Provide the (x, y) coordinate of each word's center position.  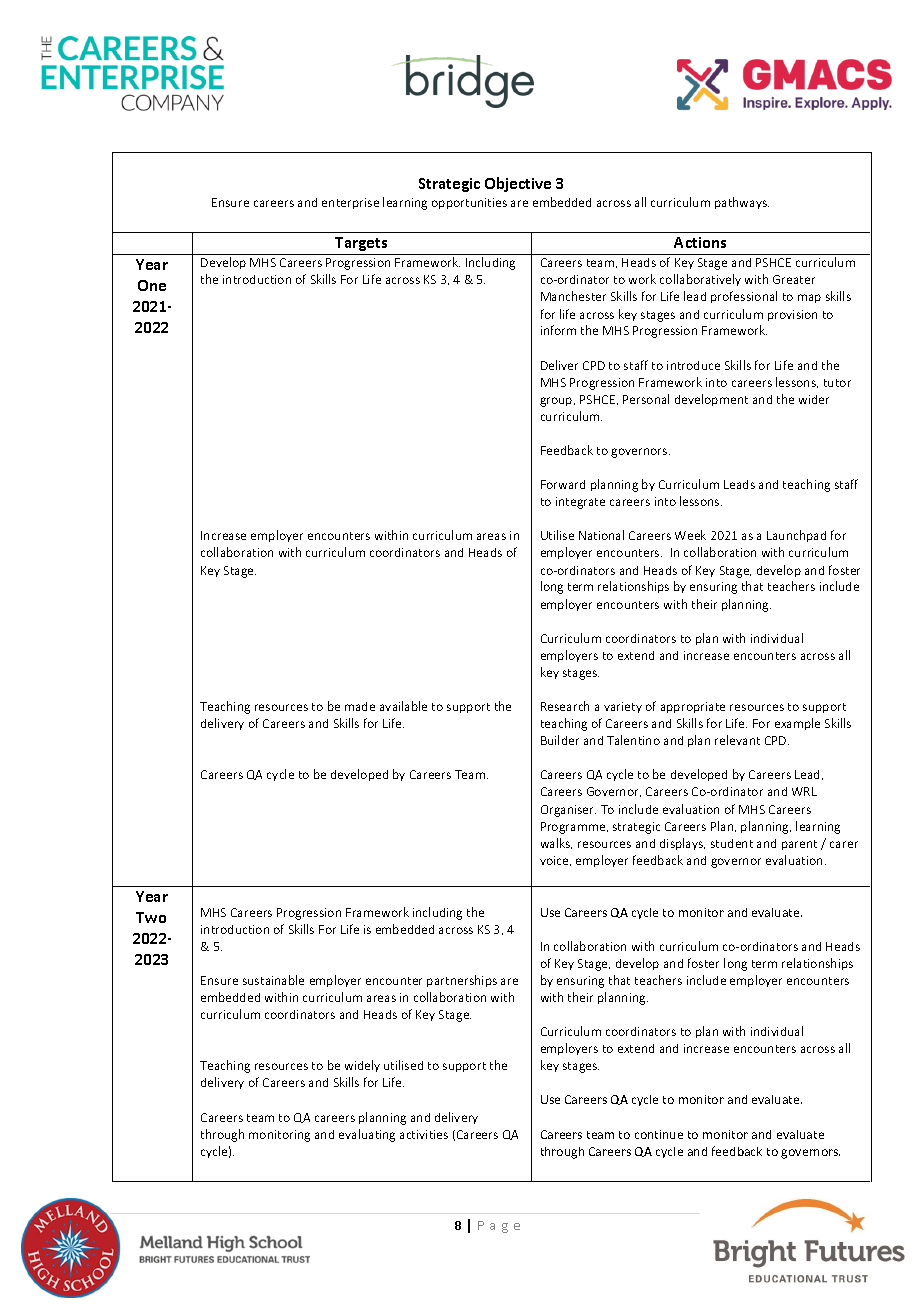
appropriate (693, 707)
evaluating (367, 1135)
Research (565, 706)
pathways (742, 203)
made (360, 706)
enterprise (350, 203)
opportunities (469, 203)
